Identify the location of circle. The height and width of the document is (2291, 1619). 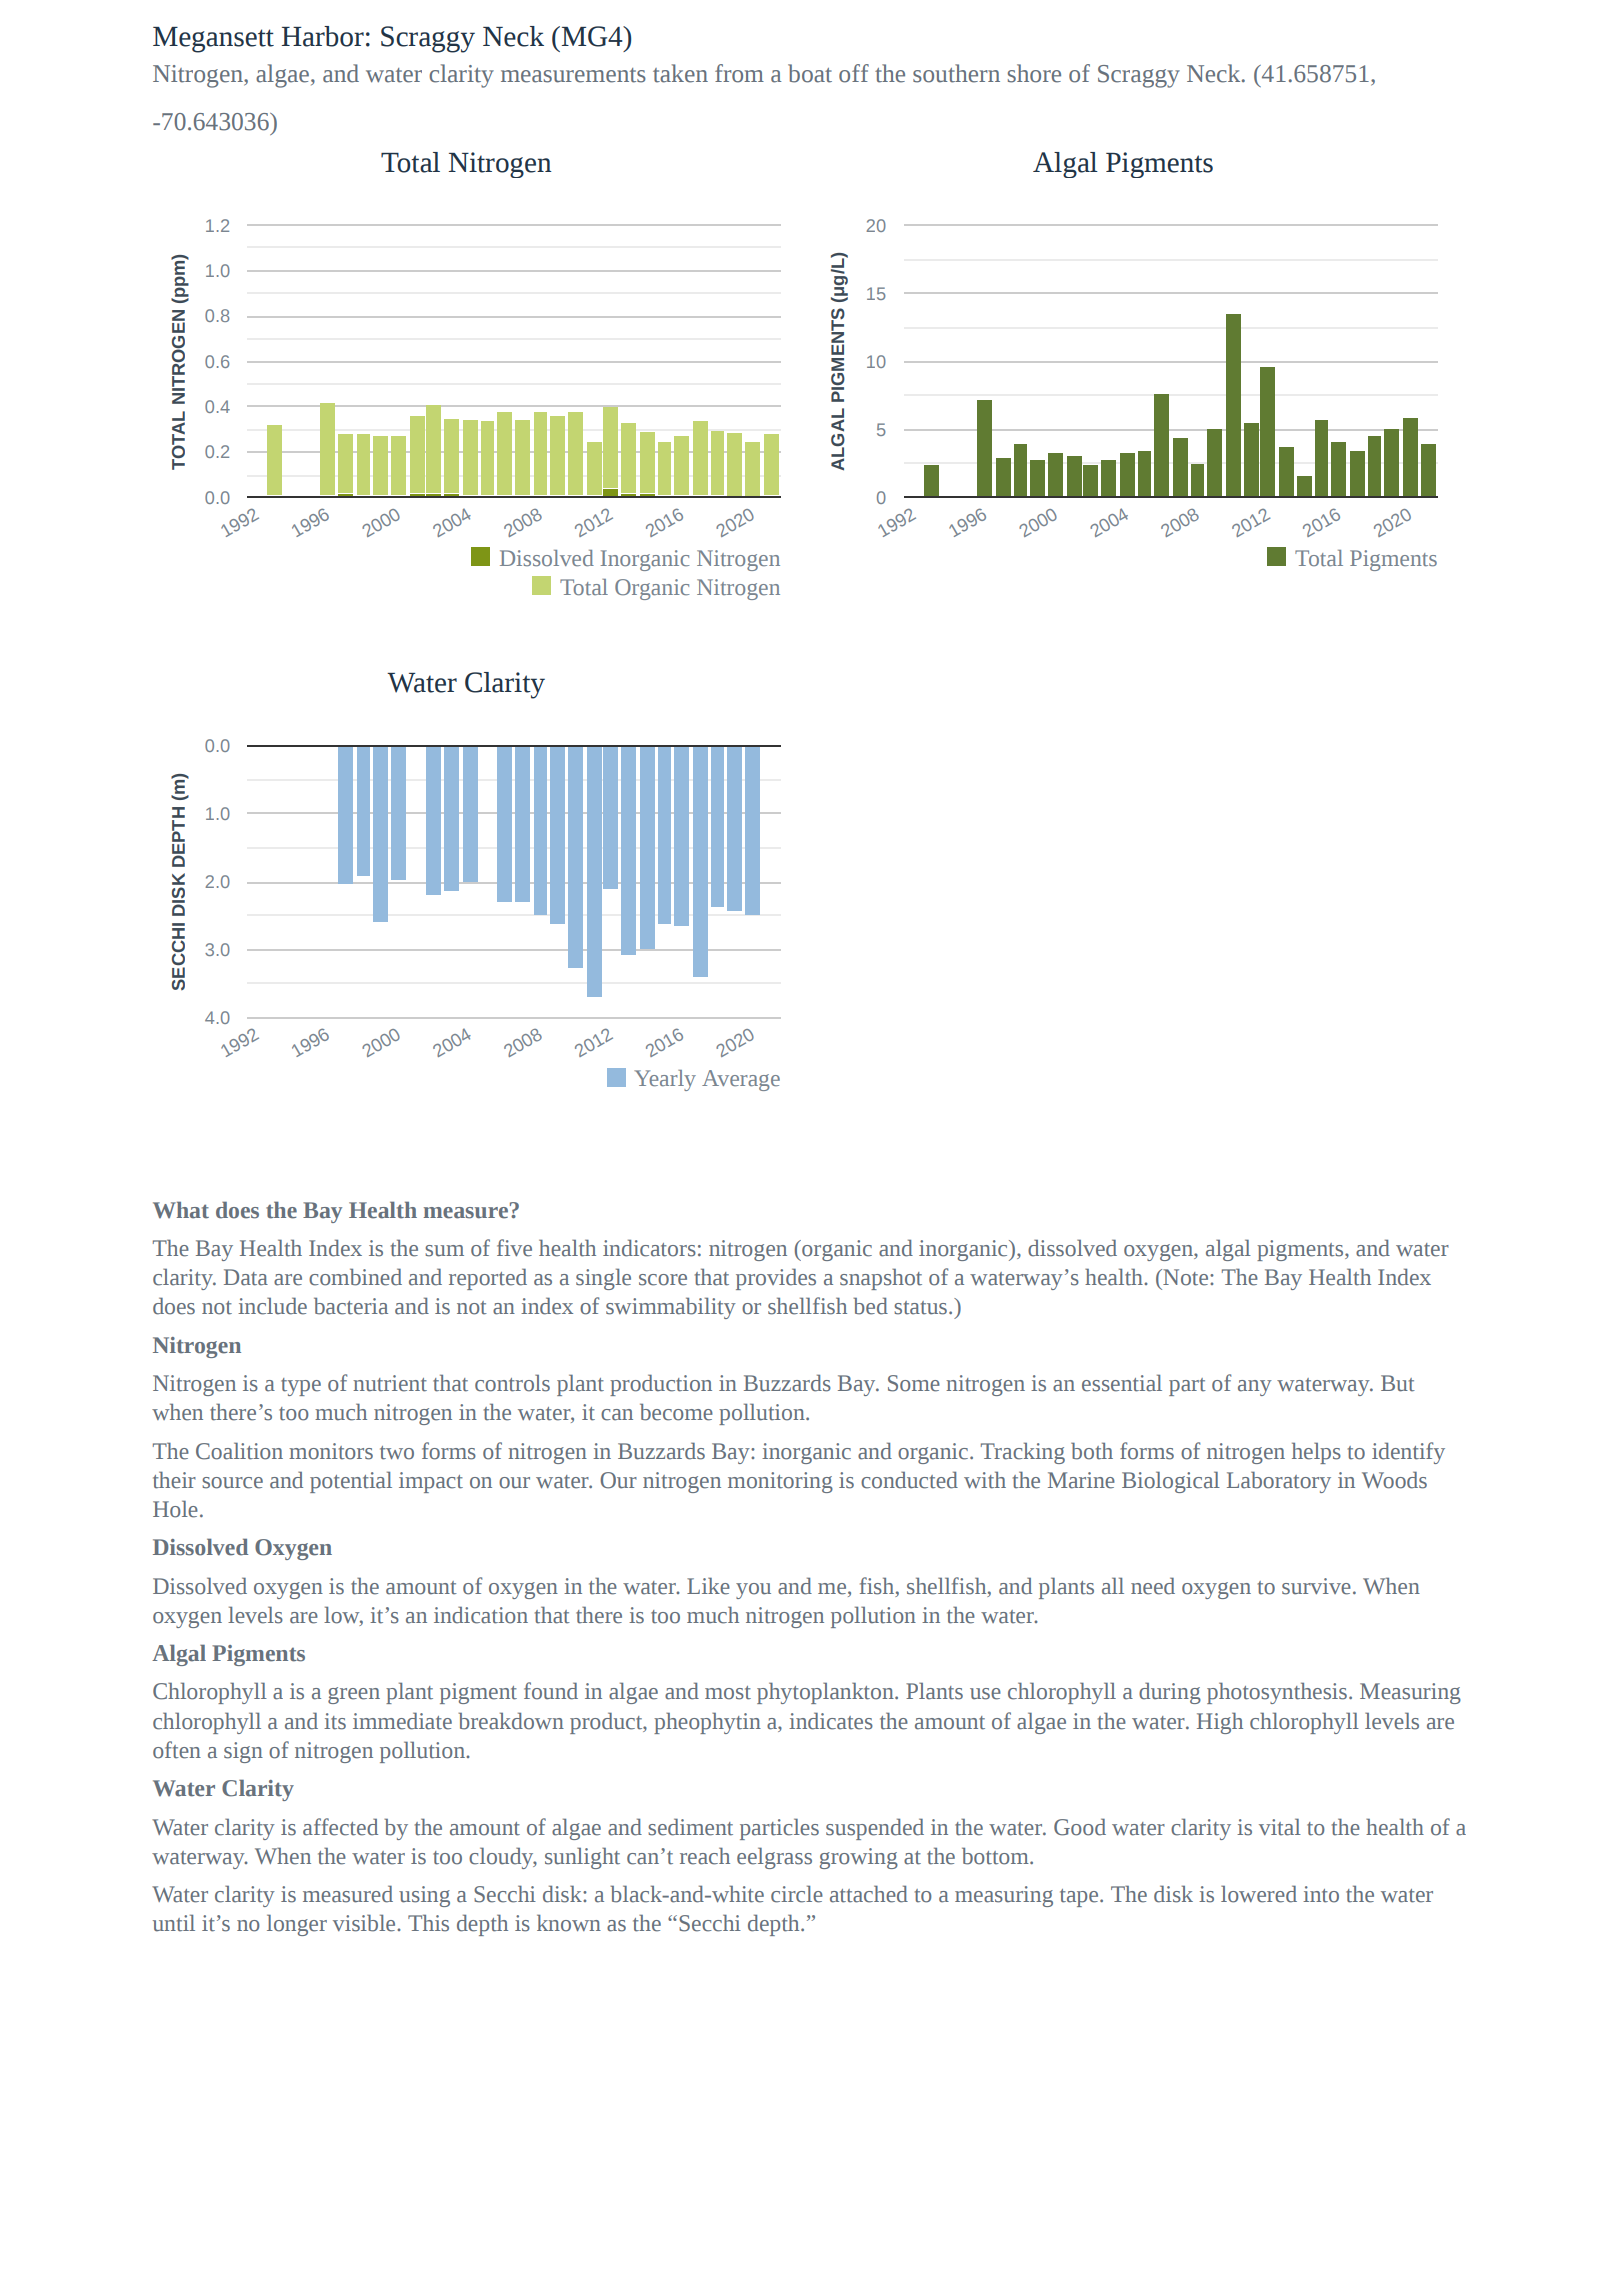
(797, 1894).
